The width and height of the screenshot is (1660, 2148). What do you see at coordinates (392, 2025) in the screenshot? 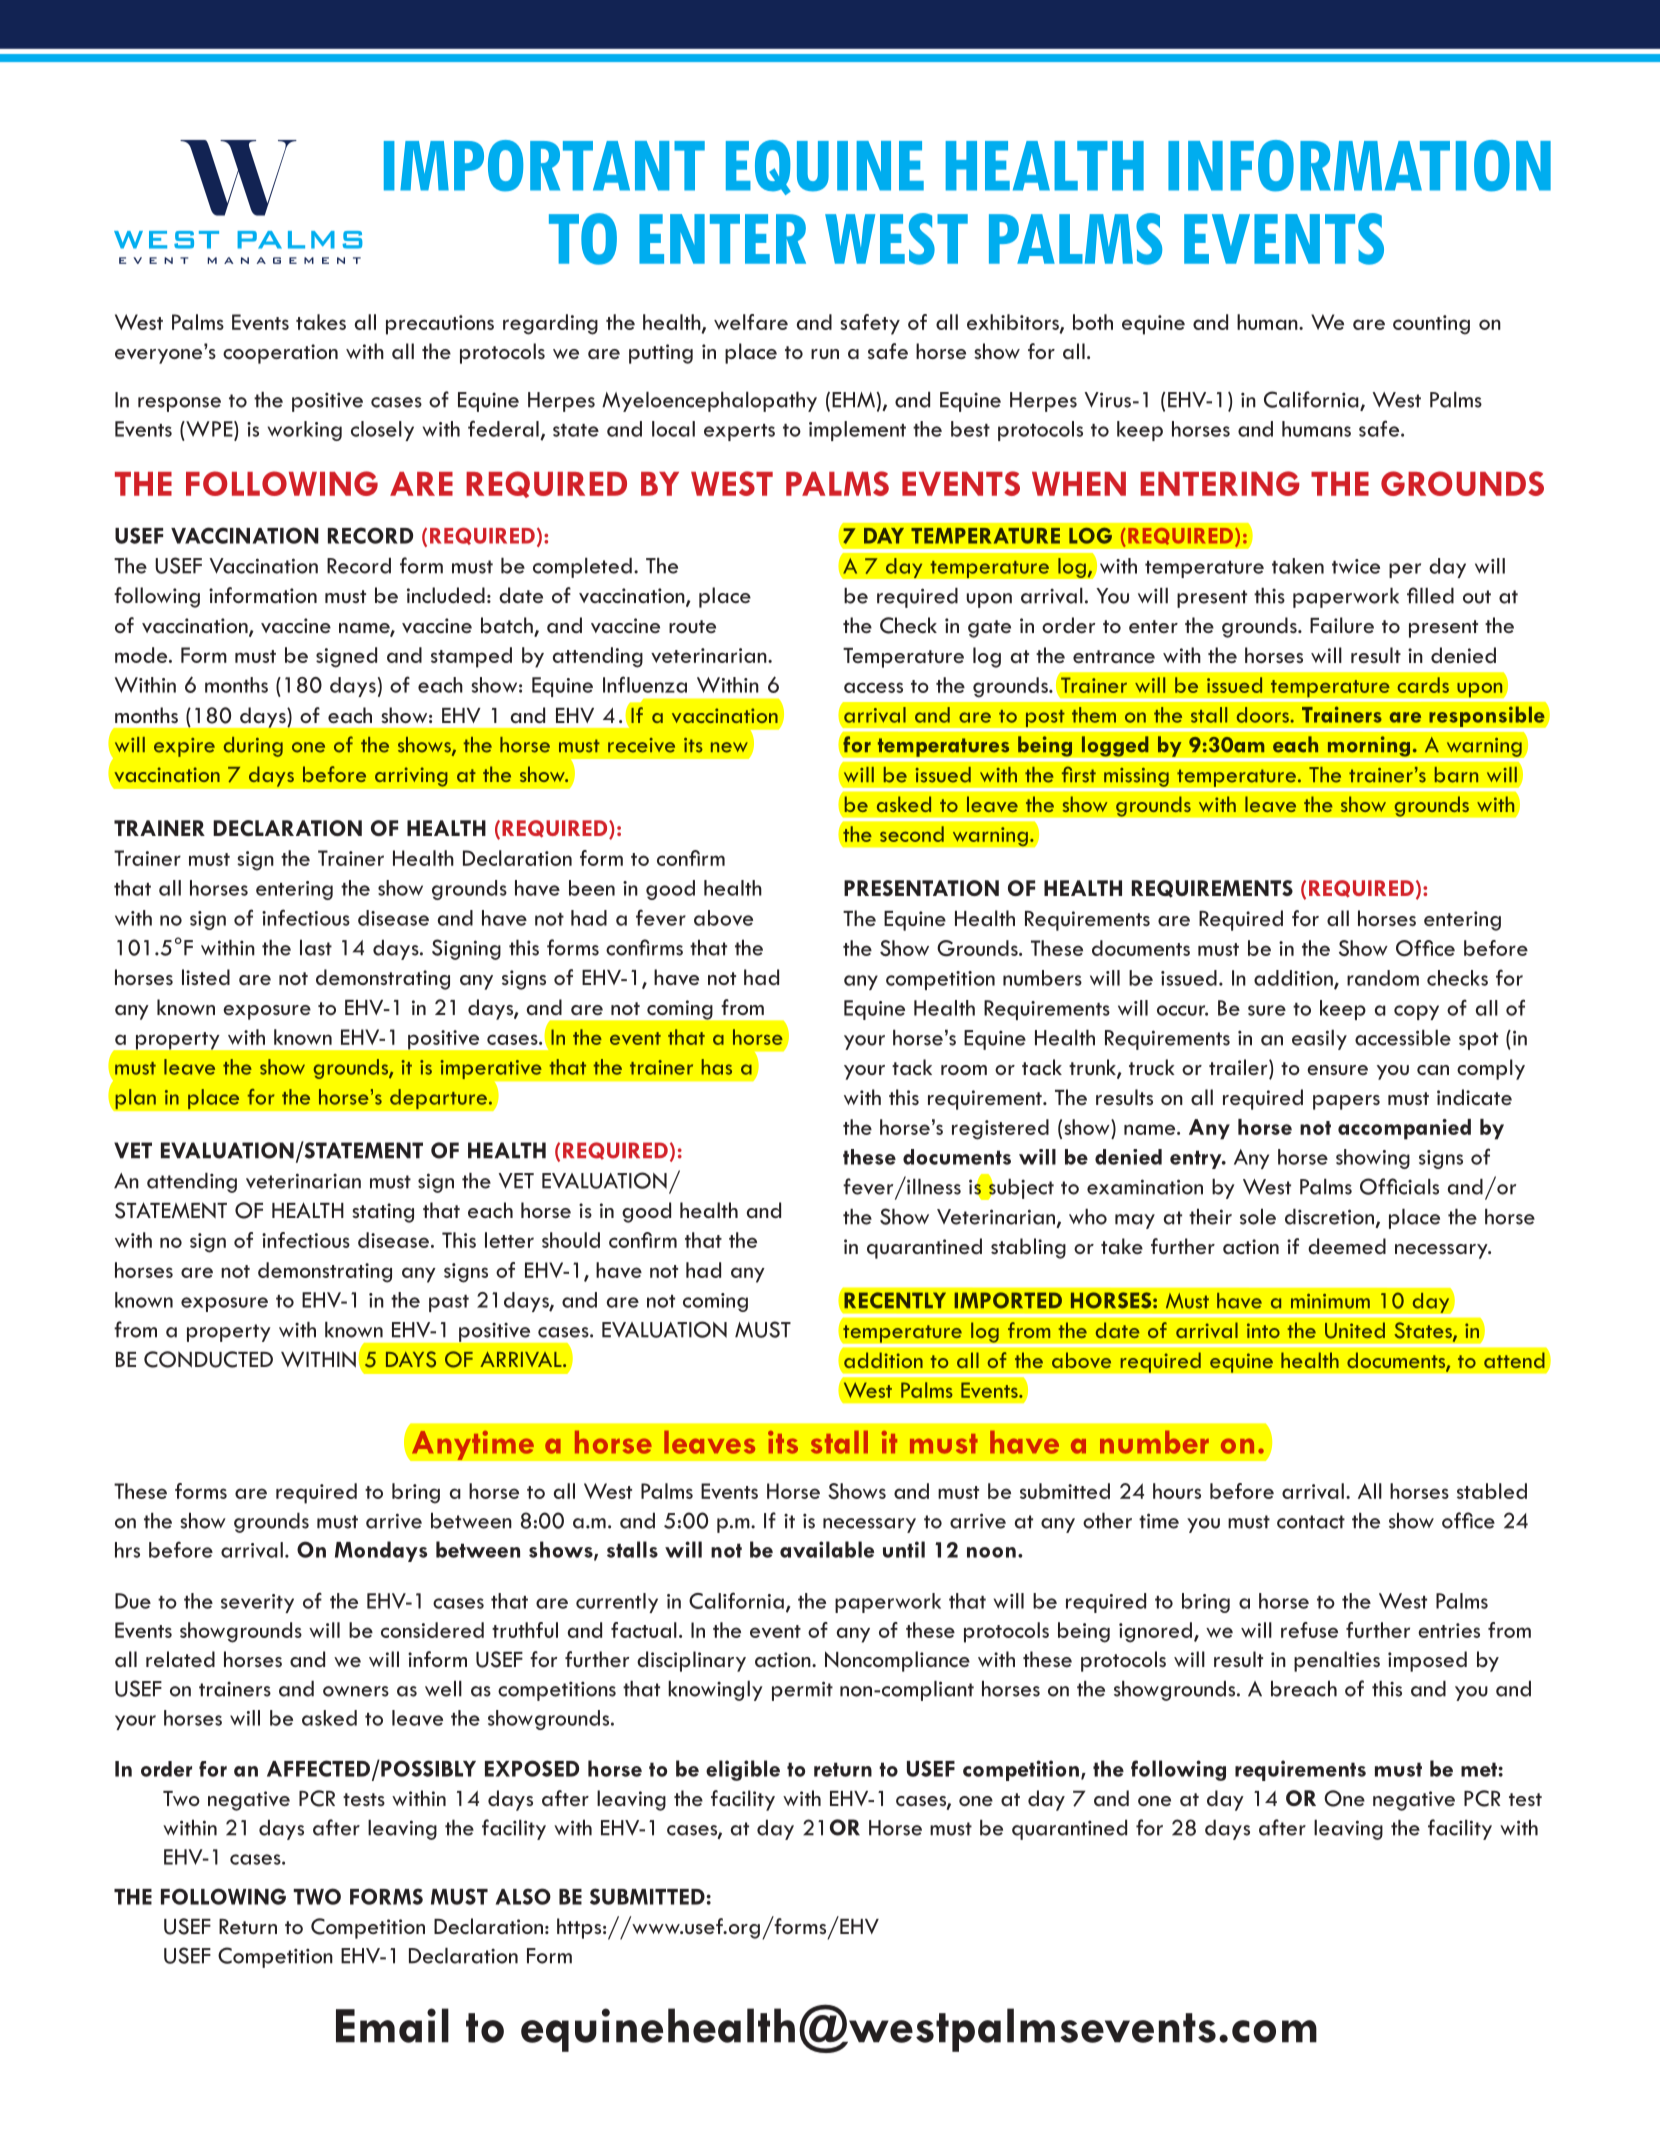
I see `Email` at bounding box center [392, 2025].
